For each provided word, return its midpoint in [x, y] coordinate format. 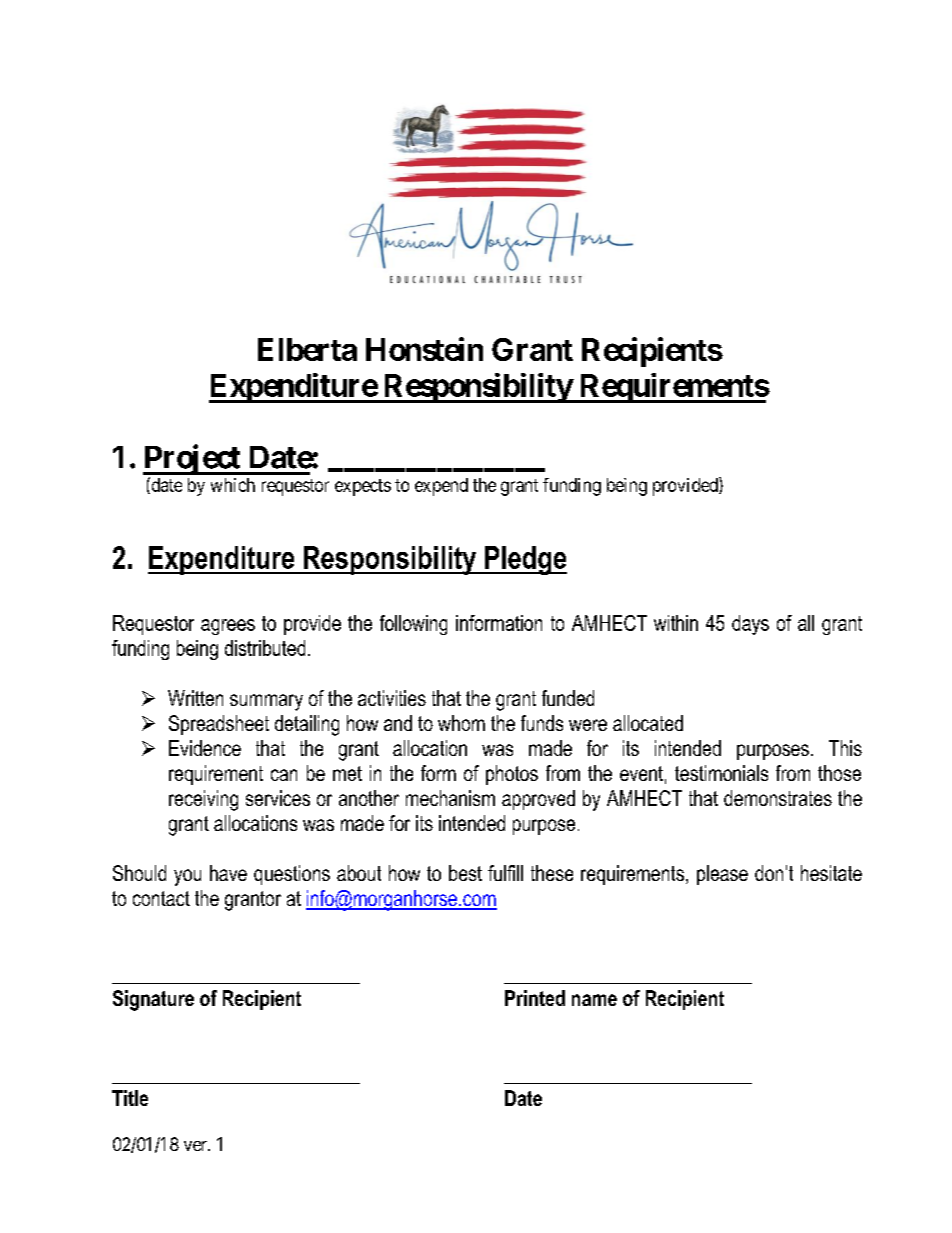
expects [363, 487]
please [722, 875]
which [233, 485]
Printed [535, 998]
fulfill [505, 873]
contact [161, 898]
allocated [648, 723]
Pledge [525, 560]
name [594, 1000]
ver [196, 1146]
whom [461, 723]
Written [195, 698]
